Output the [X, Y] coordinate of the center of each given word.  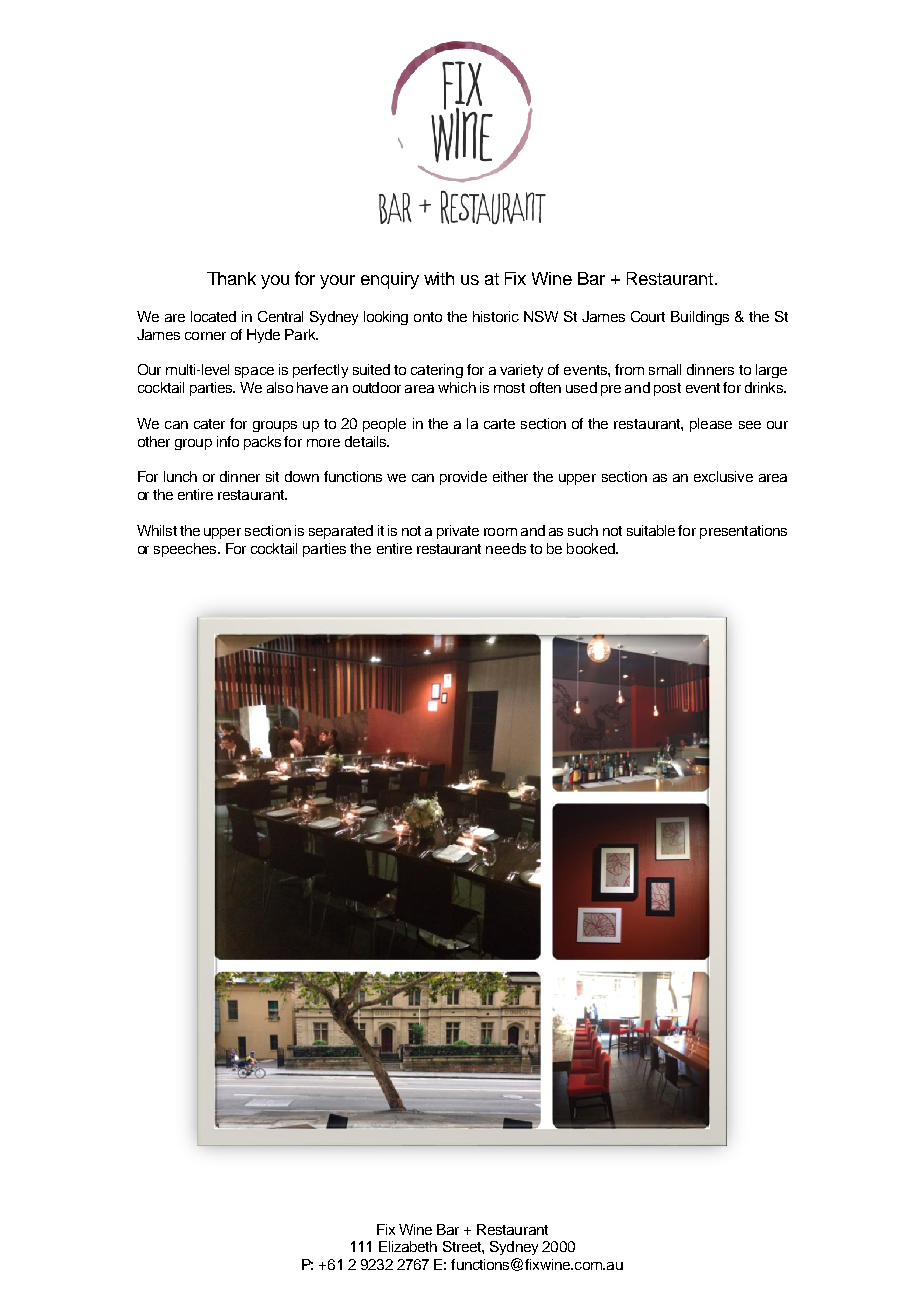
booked [592, 548]
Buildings [700, 318]
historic [496, 316]
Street [463, 1246]
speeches [186, 550]
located [213, 316]
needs [506, 548]
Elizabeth [408, 1246]
